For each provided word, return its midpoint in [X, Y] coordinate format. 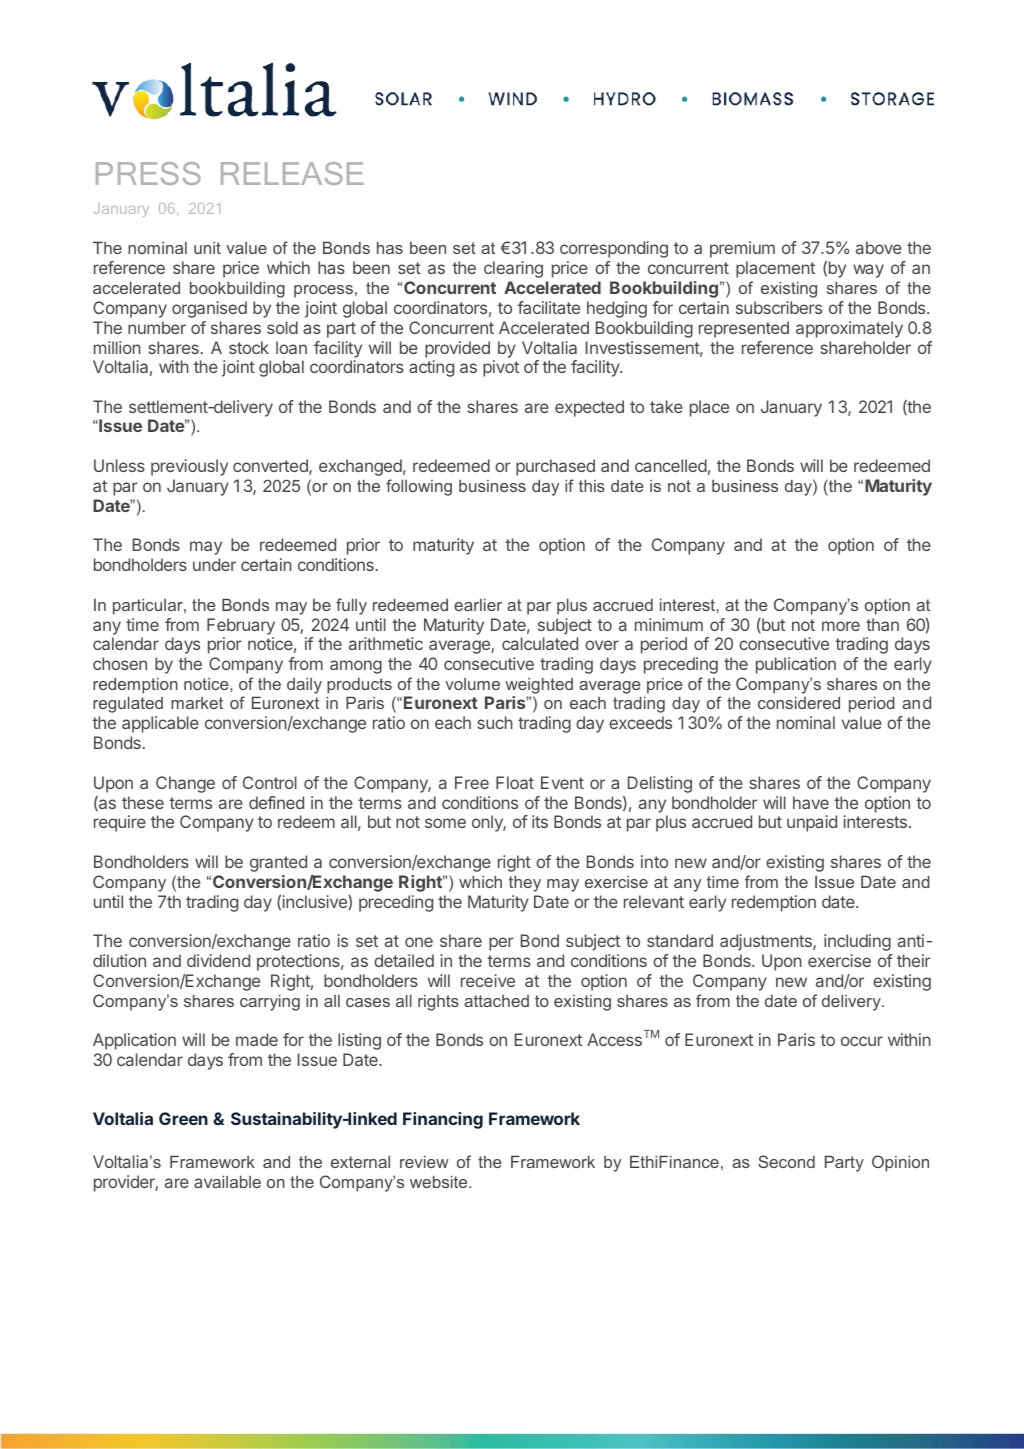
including [857, 942]
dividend [218, 960]
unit [207, 248]
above [879, 247]
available [227, 1181]
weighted [539, 687]
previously [189, 467]
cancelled [671, 465]
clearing [513, 269]
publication [796, 665]
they [525, 883]
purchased [555, 467]
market [197, 703]
